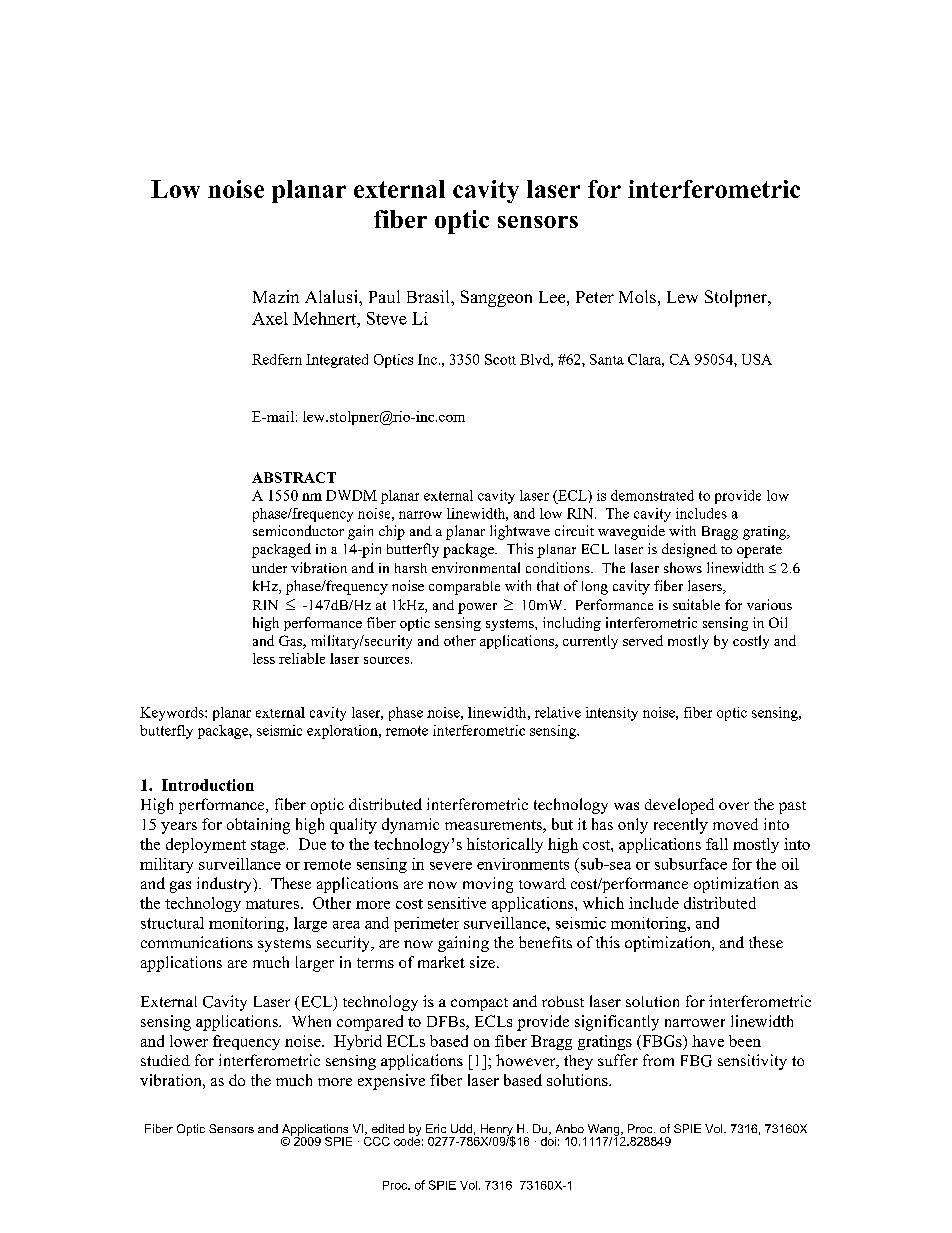 The width and height of the page is (952, 1233). I want to click on stage, so click(268, 846).
